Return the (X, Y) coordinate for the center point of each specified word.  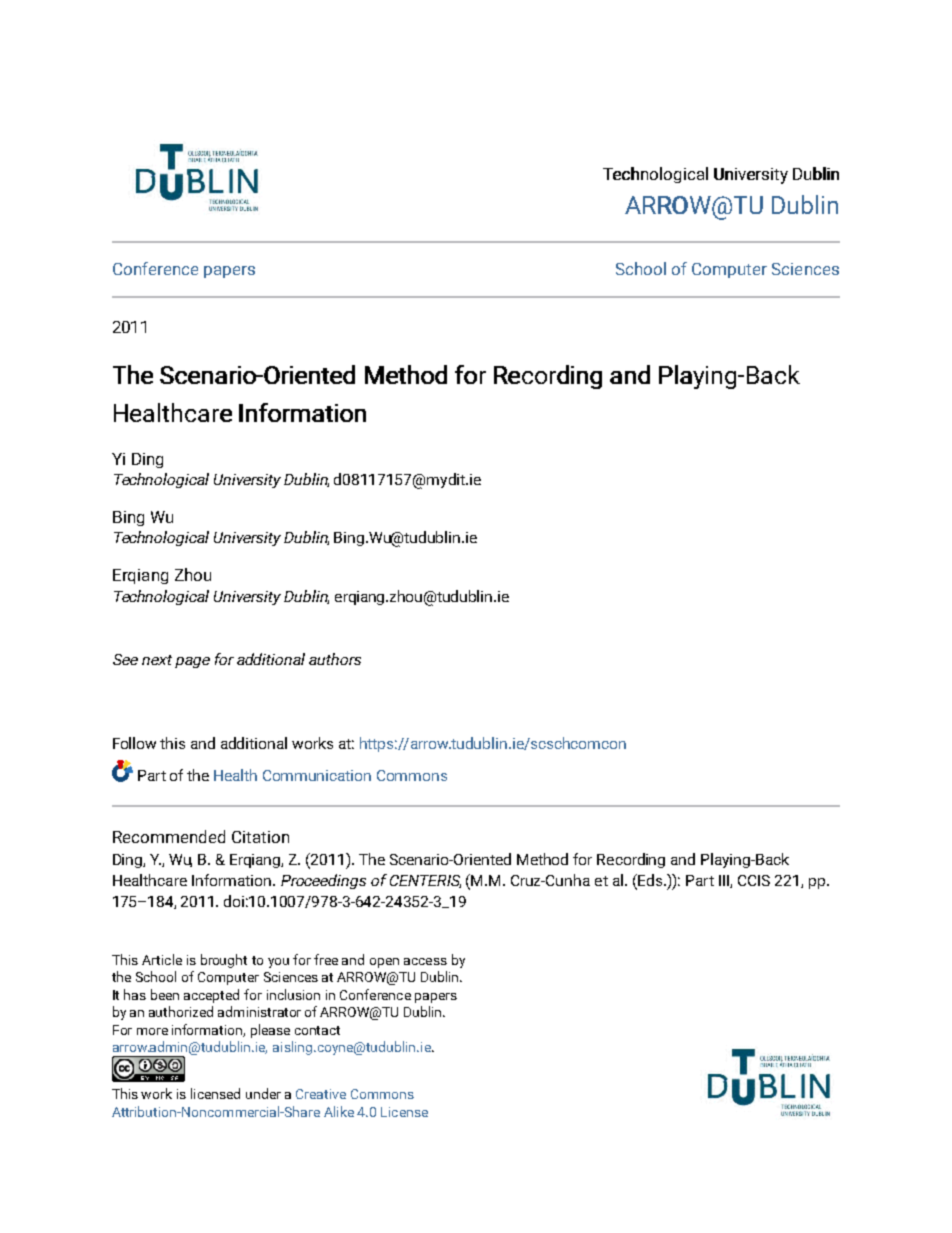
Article (162, 959)
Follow (134, 743)
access (425, 961)
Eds (649, 881)
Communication (317, 775)
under (263, 1093)
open (384, 963)
